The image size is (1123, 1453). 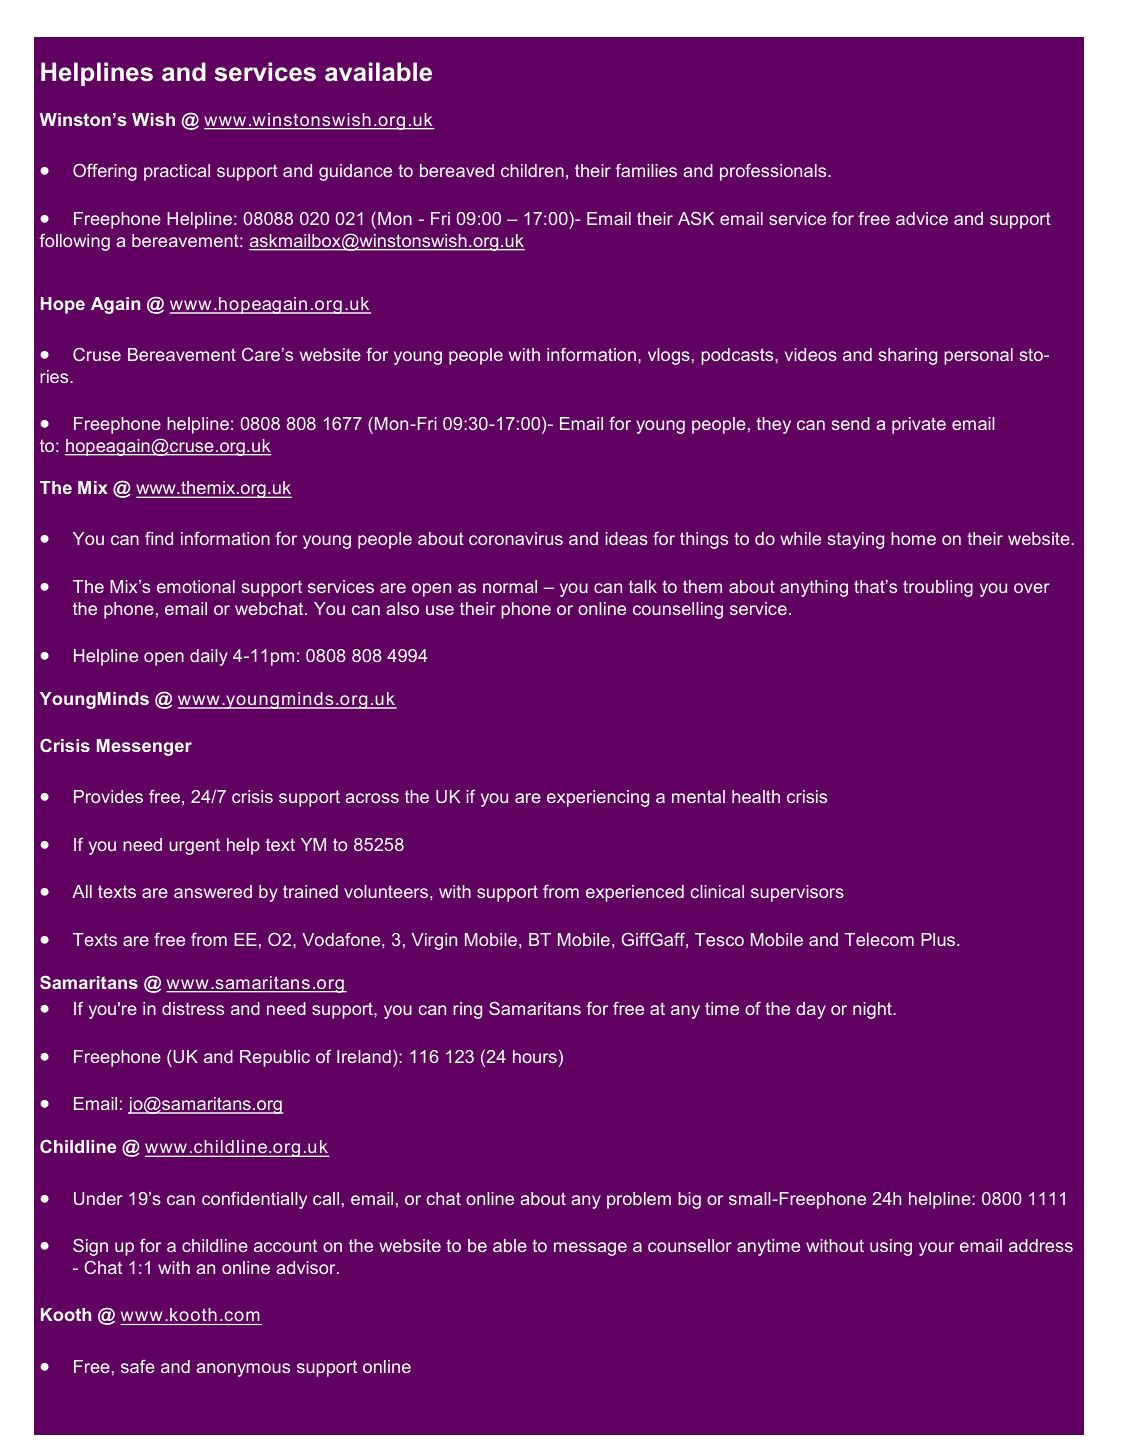 What do you see at coordinates (922, 218) in the page?
I see `advice` at bounding box center [922, 218].
